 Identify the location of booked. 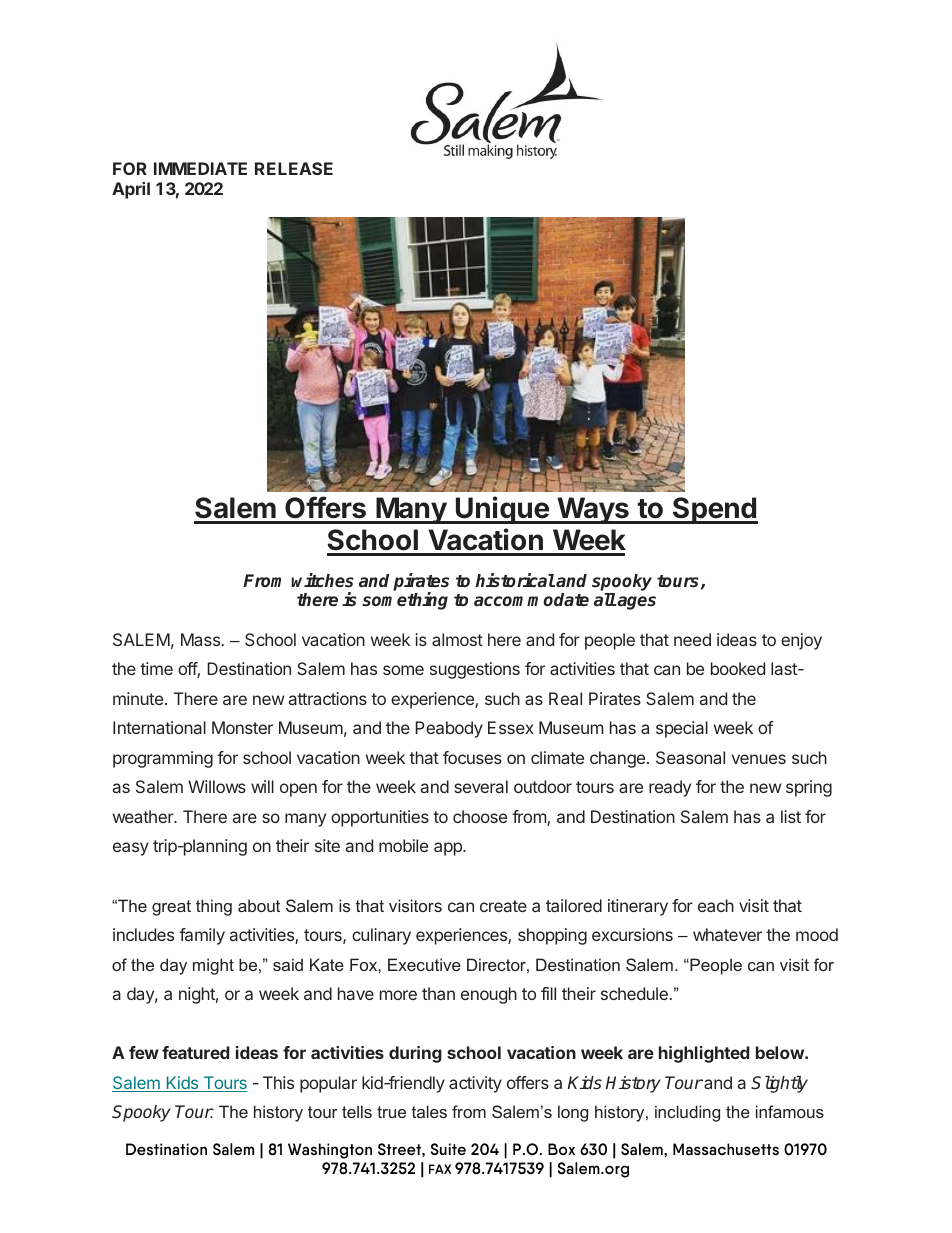
(738, 668).
